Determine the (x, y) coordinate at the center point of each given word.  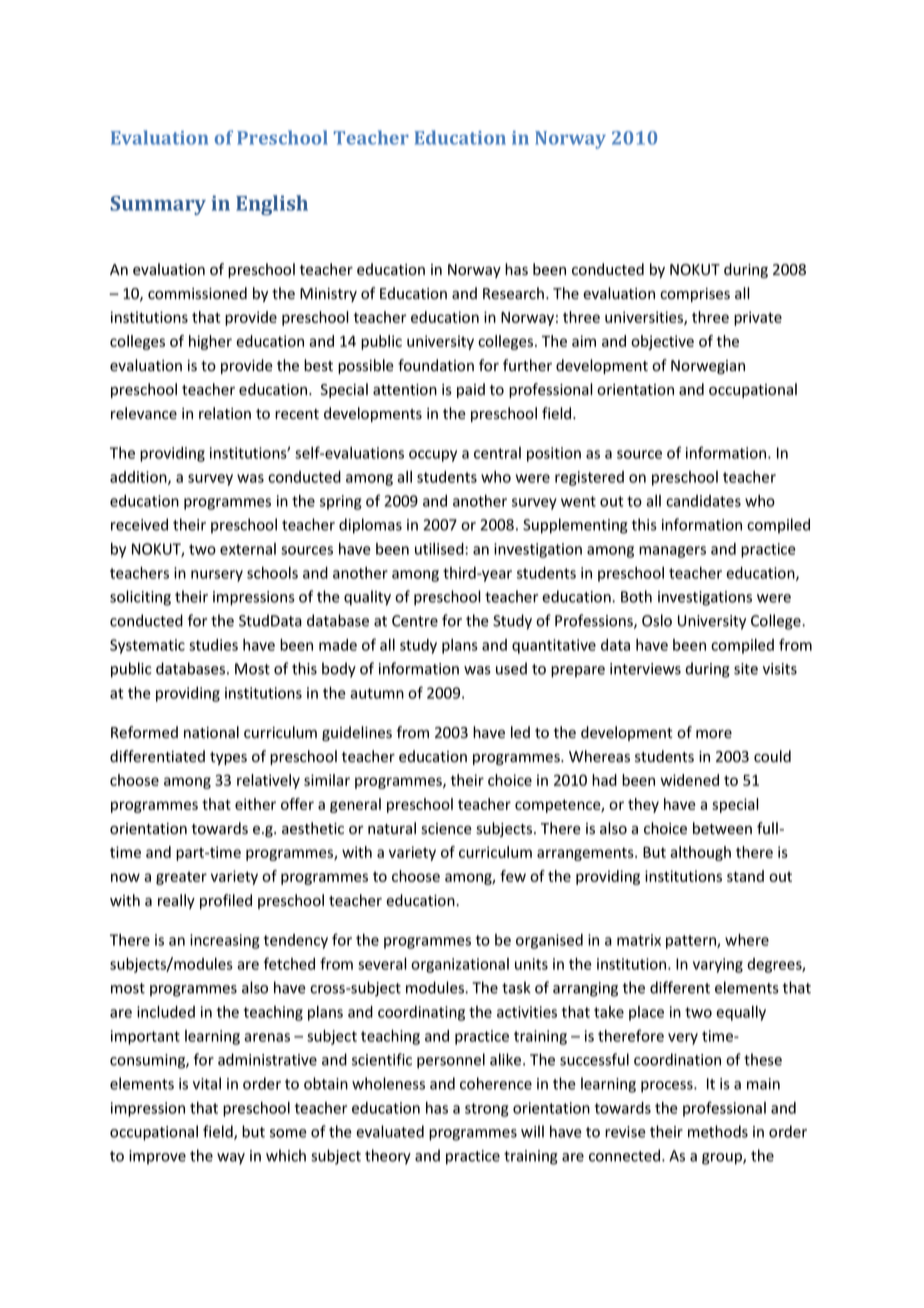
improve (157, 1157)
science (446, 829)
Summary (158, 205)
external (248, 549)
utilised (440, 549)
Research (513, 293)
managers (672, 552)
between (722, 828)
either (255, 804)
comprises (695, 295)
